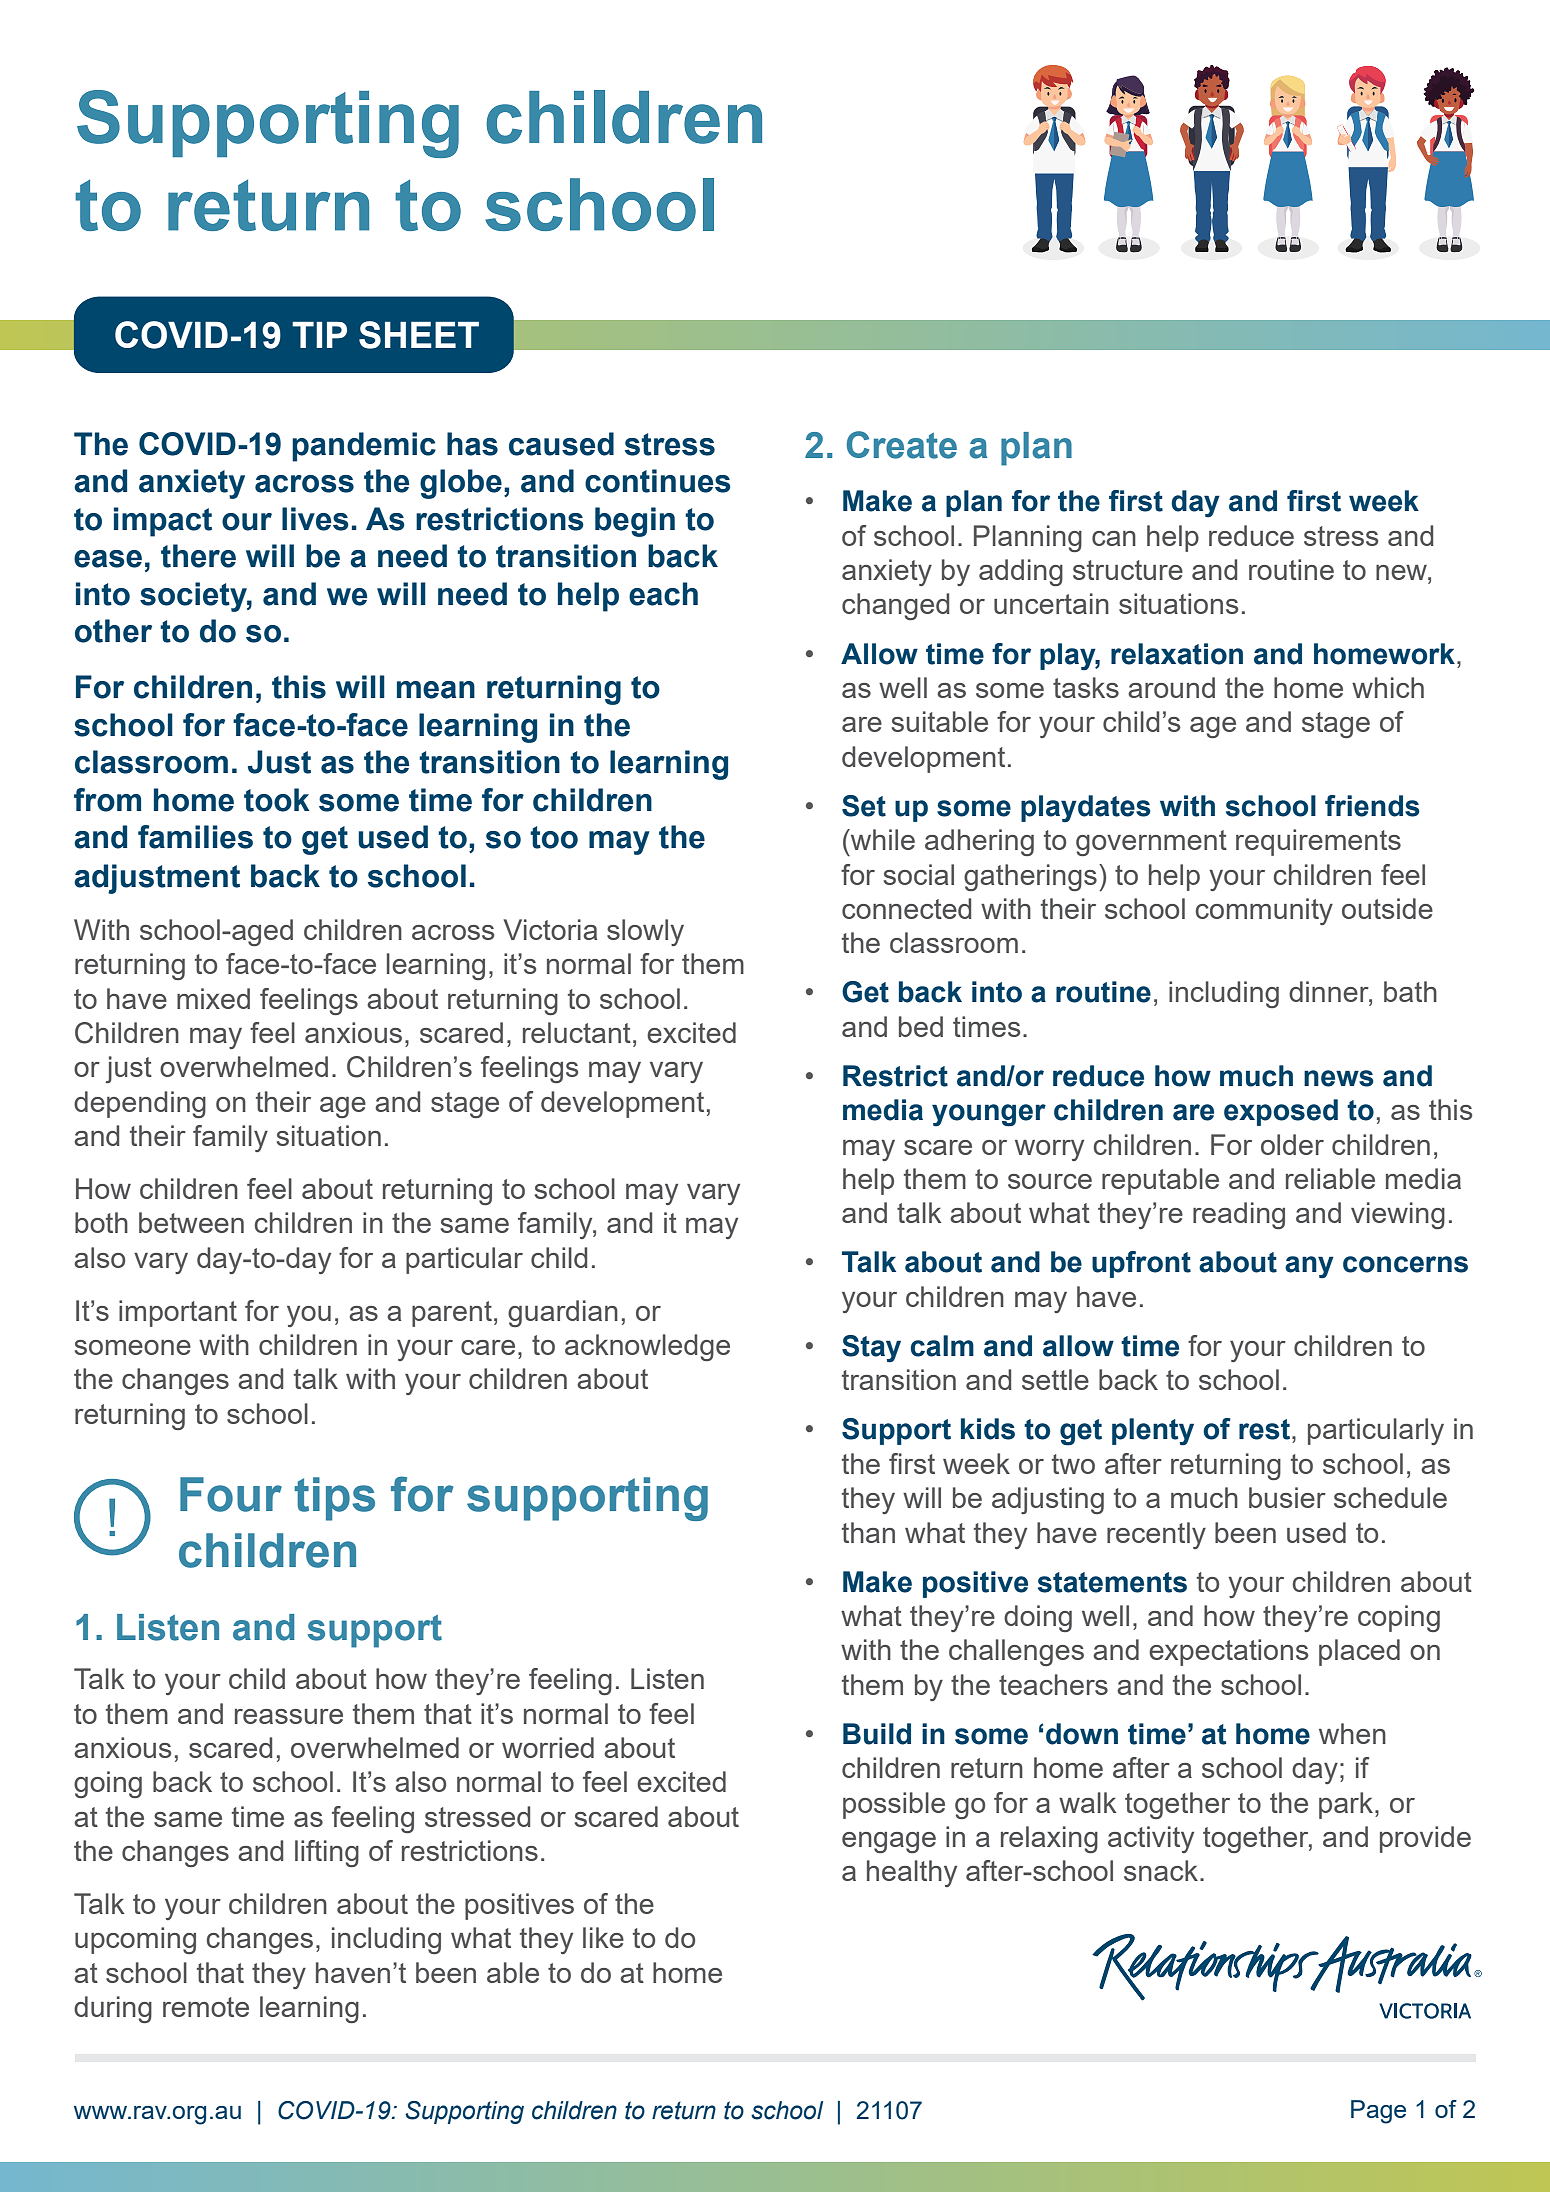  Describe the element at coordinates (1352, 1733) in the document. I see `when` at that location.
